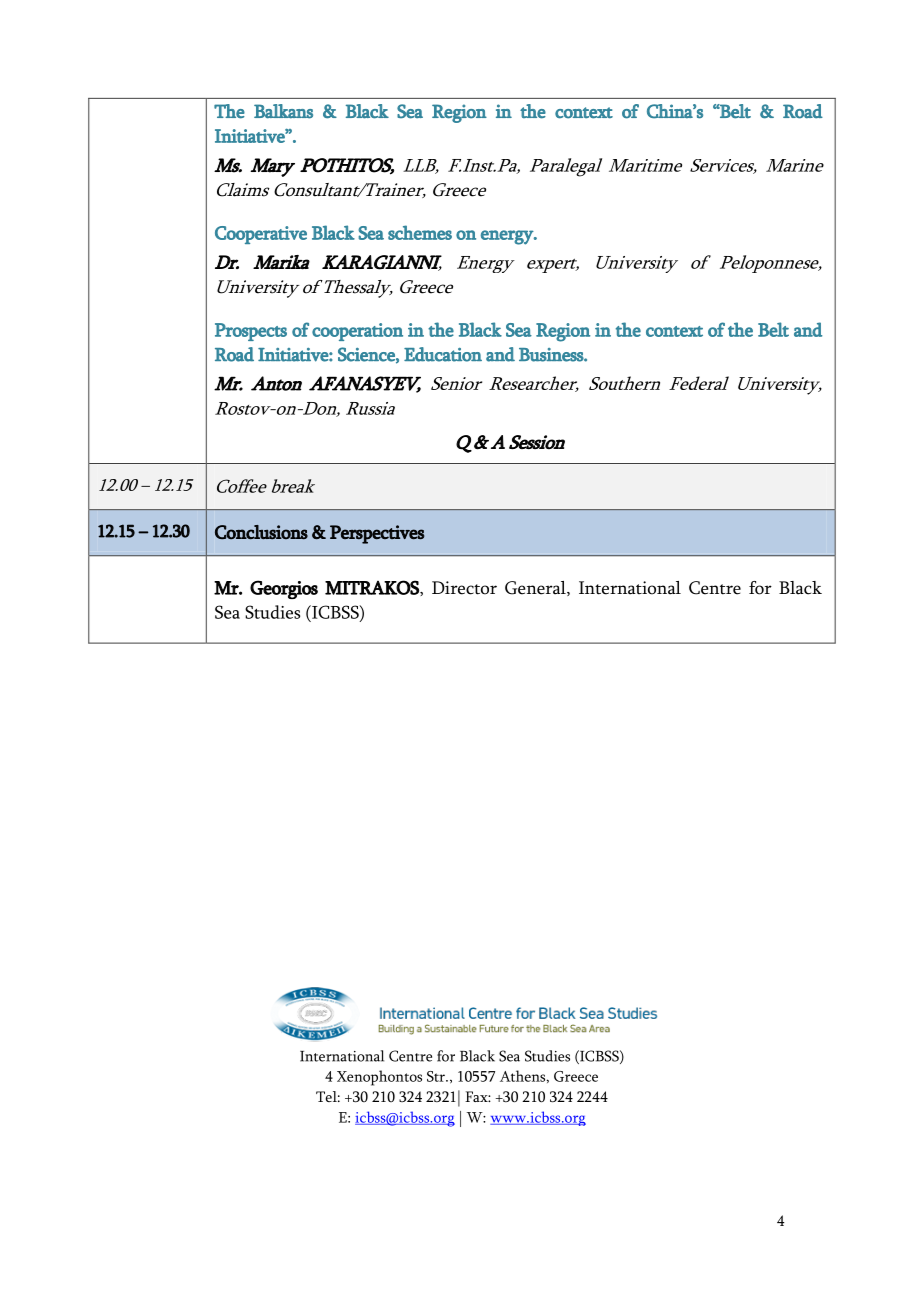 This screenshot has height=1308, width=924. What do you see at coordinates (536, 588) in the screenshot?
I see `General` at bounding box center [536, 588].
